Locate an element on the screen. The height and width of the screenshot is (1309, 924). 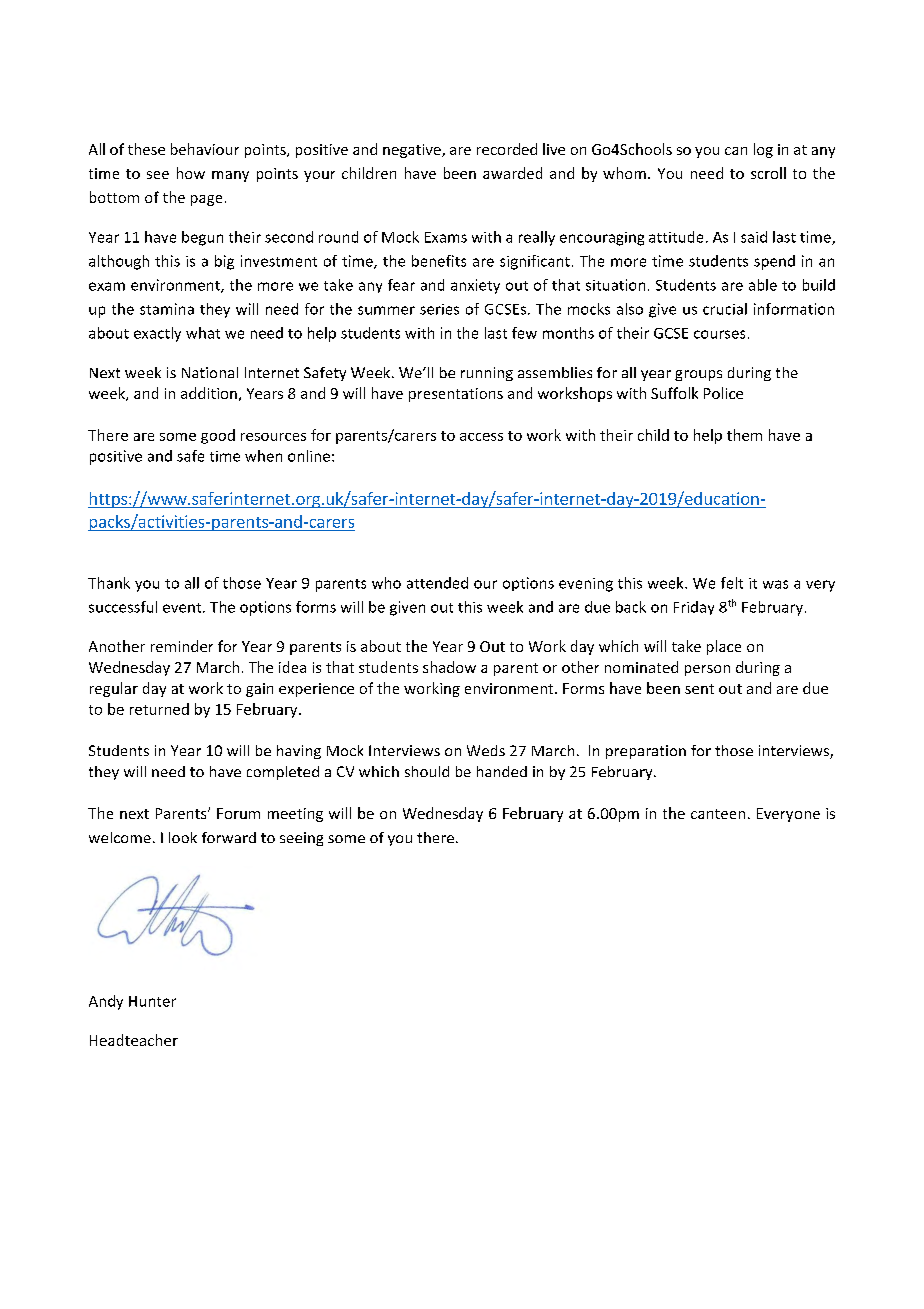
Hunter is located at coordinates (152, 1001).
